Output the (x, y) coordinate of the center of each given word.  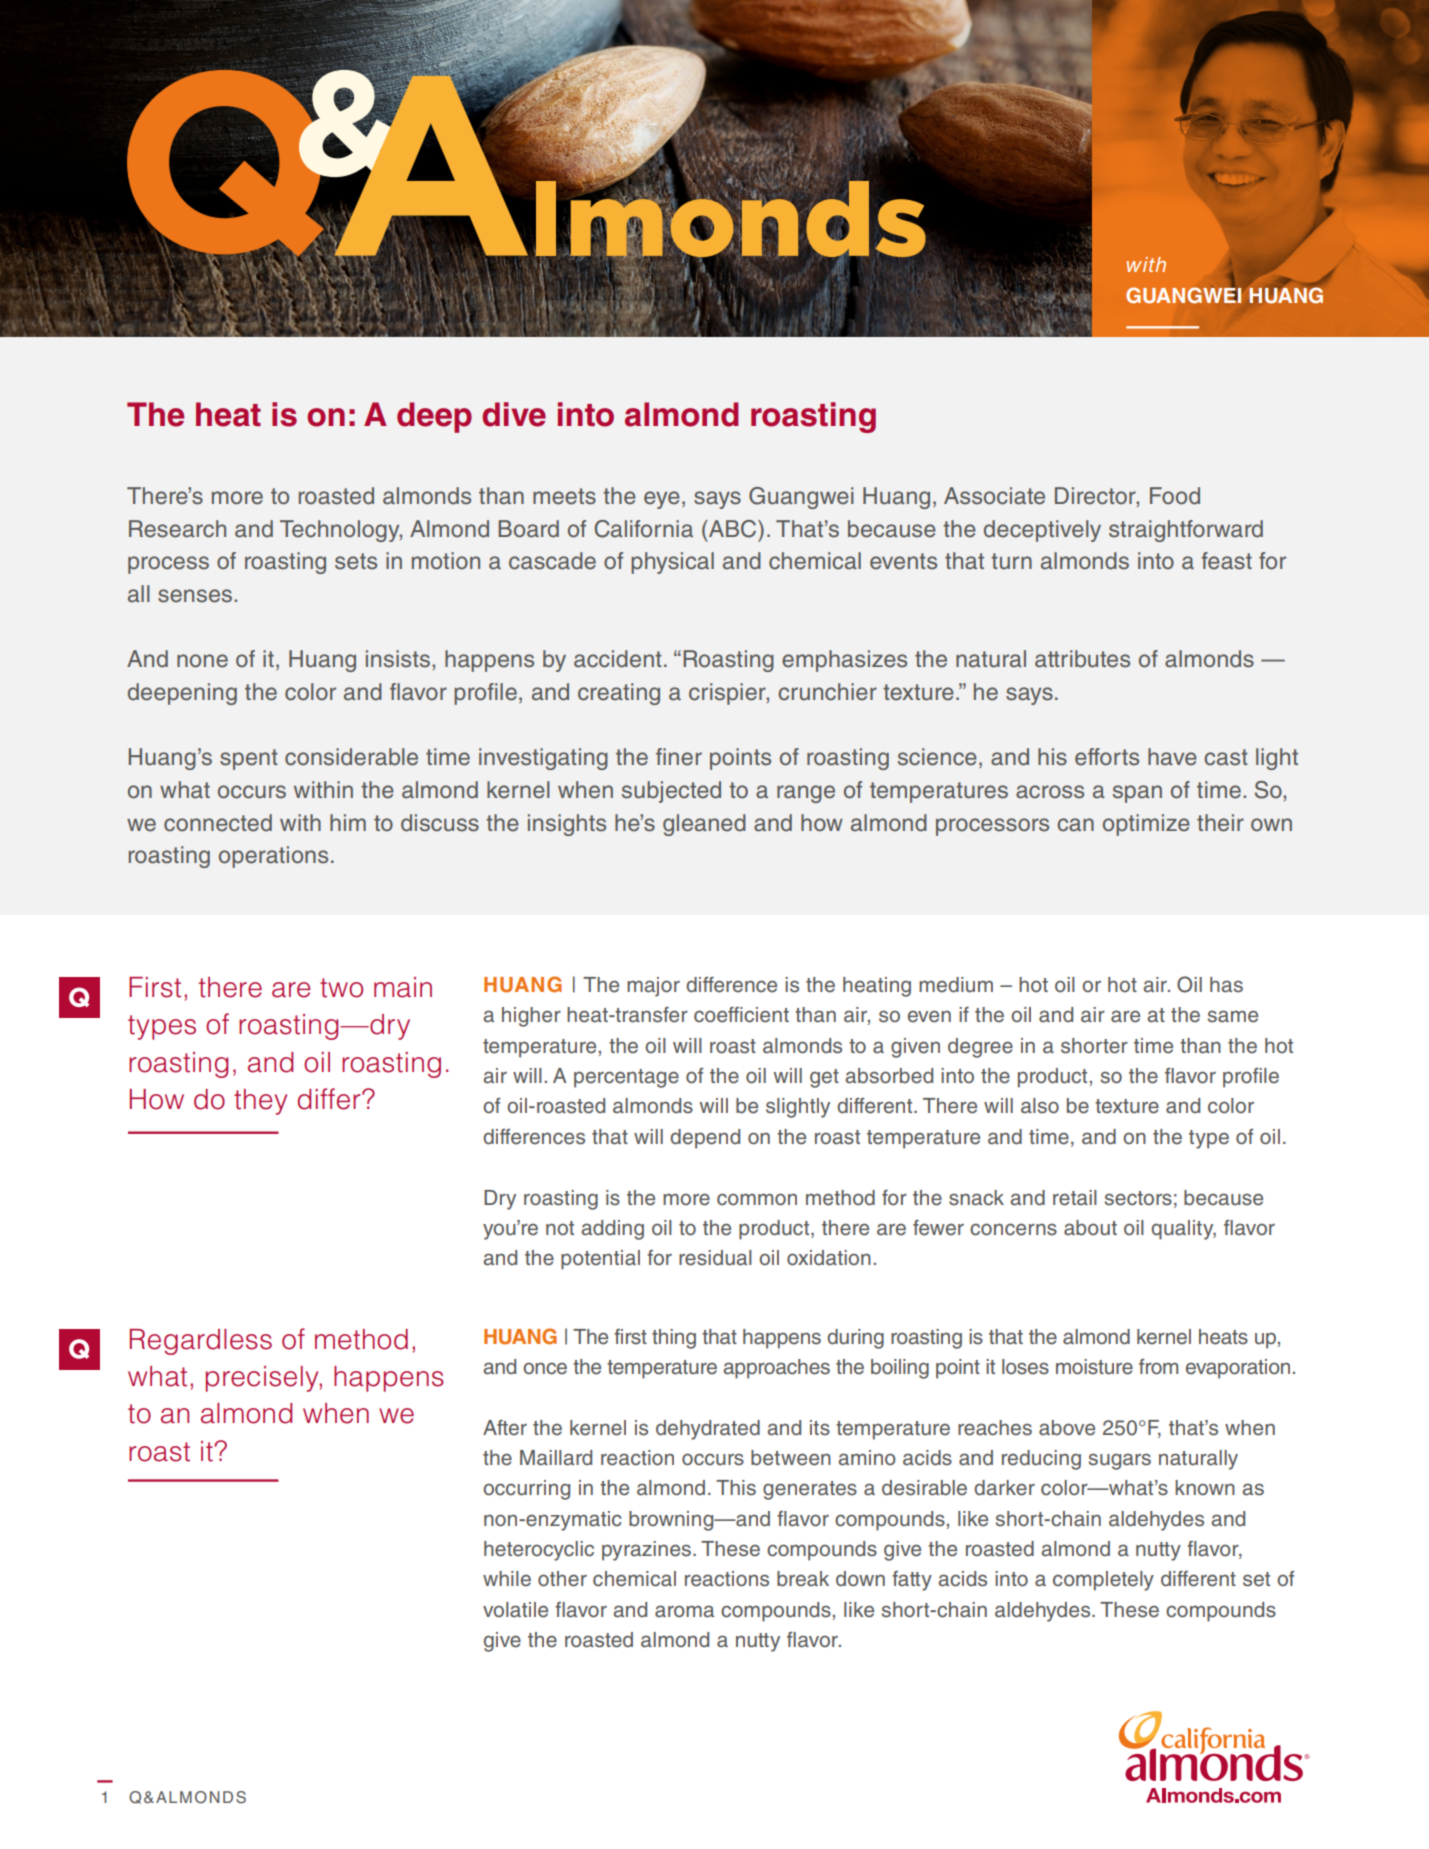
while (507, 1579)
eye (662, 500)
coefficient (741, 1014)
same (1233, 1016)
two (341, 988)
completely (1103, 1581)
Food (1175, 496)
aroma (684, 1611)
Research (177, 529)
